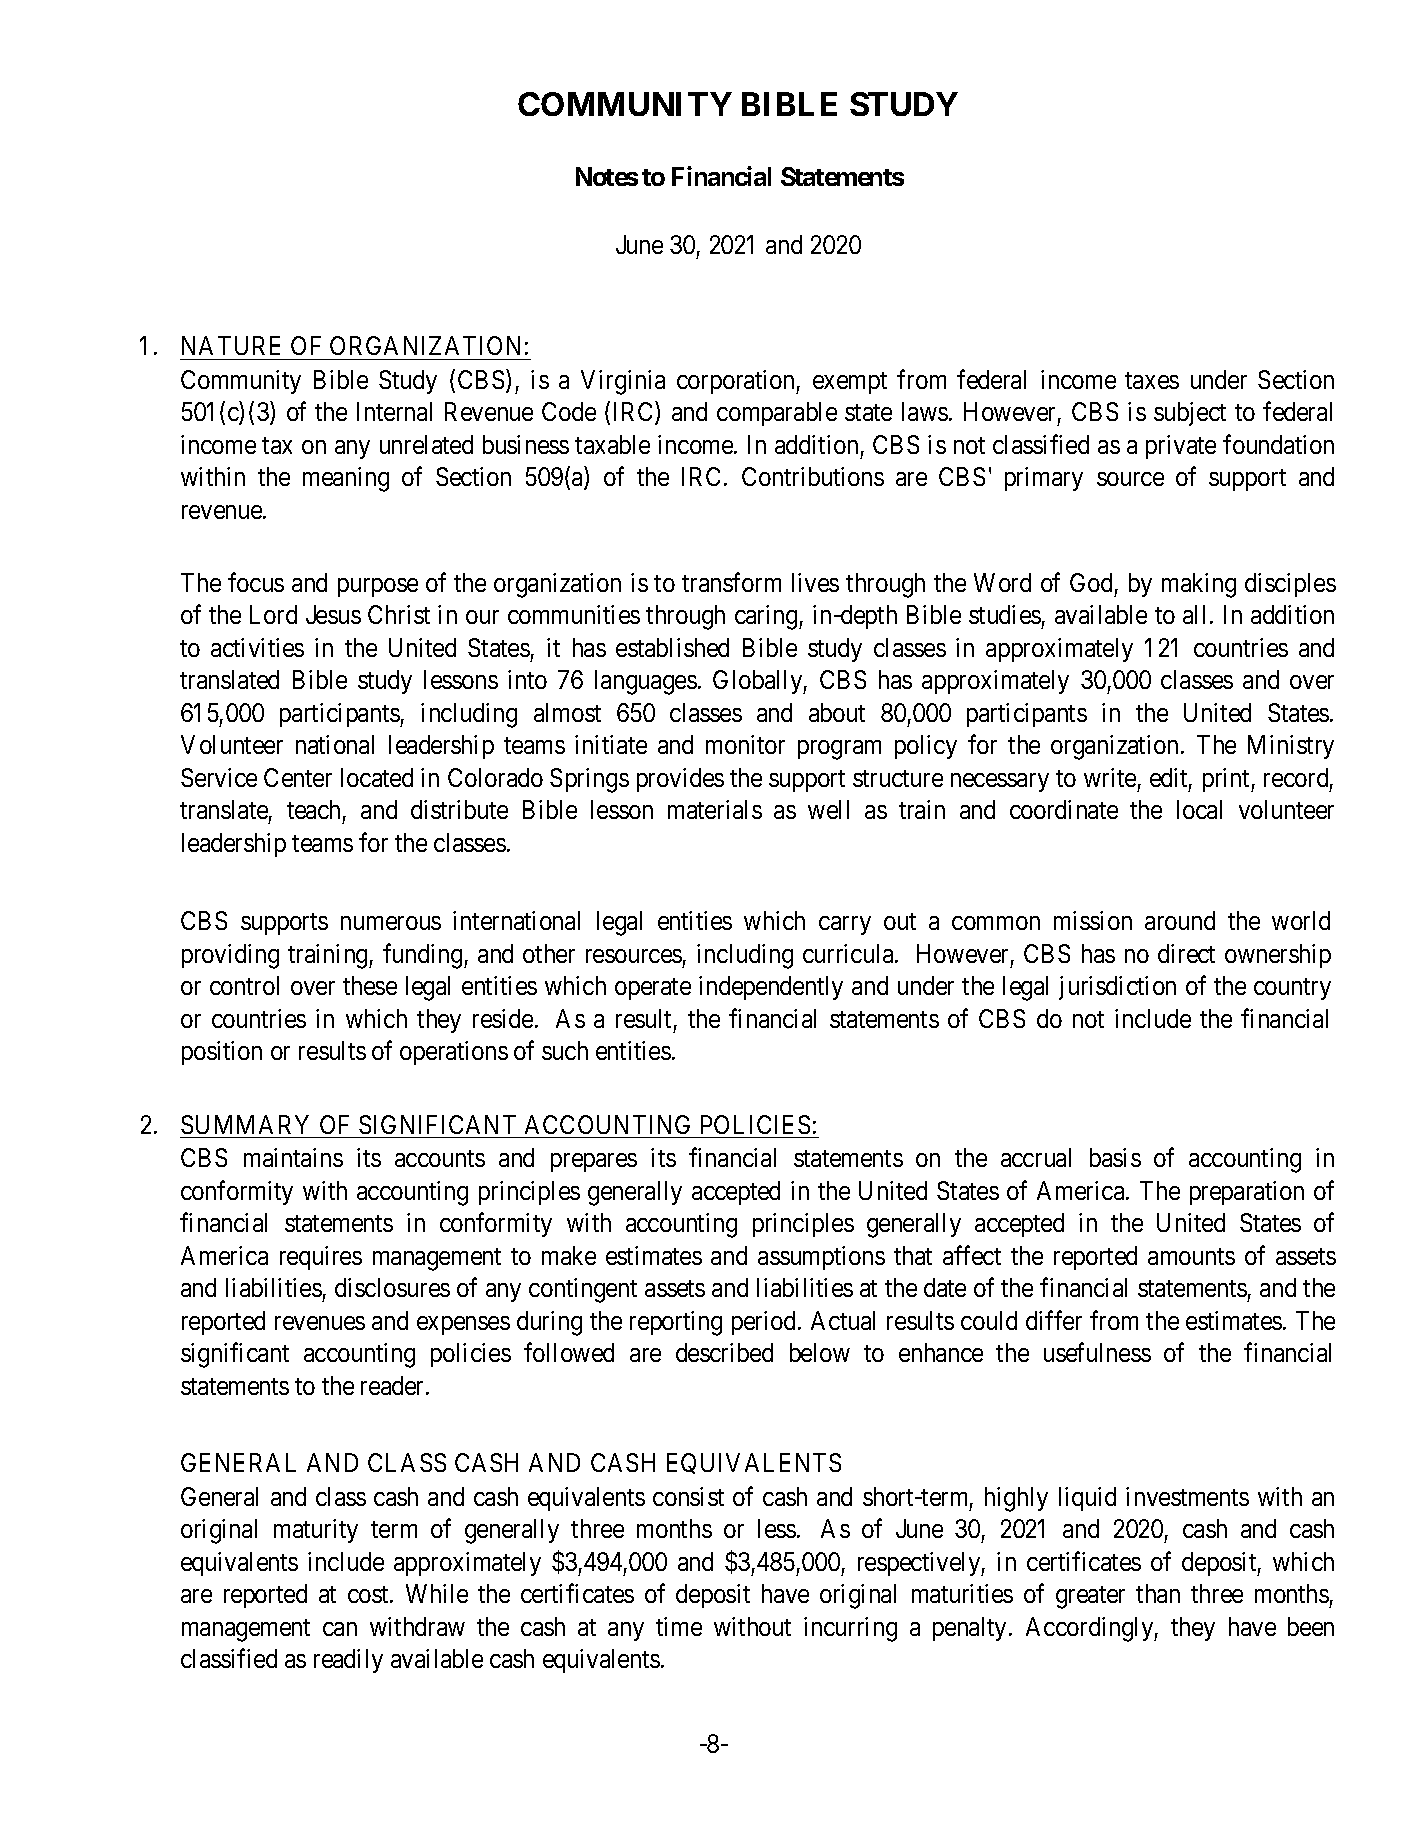  Describe the element at coordinates (828, 809) in the page. I see `well` at that location.
